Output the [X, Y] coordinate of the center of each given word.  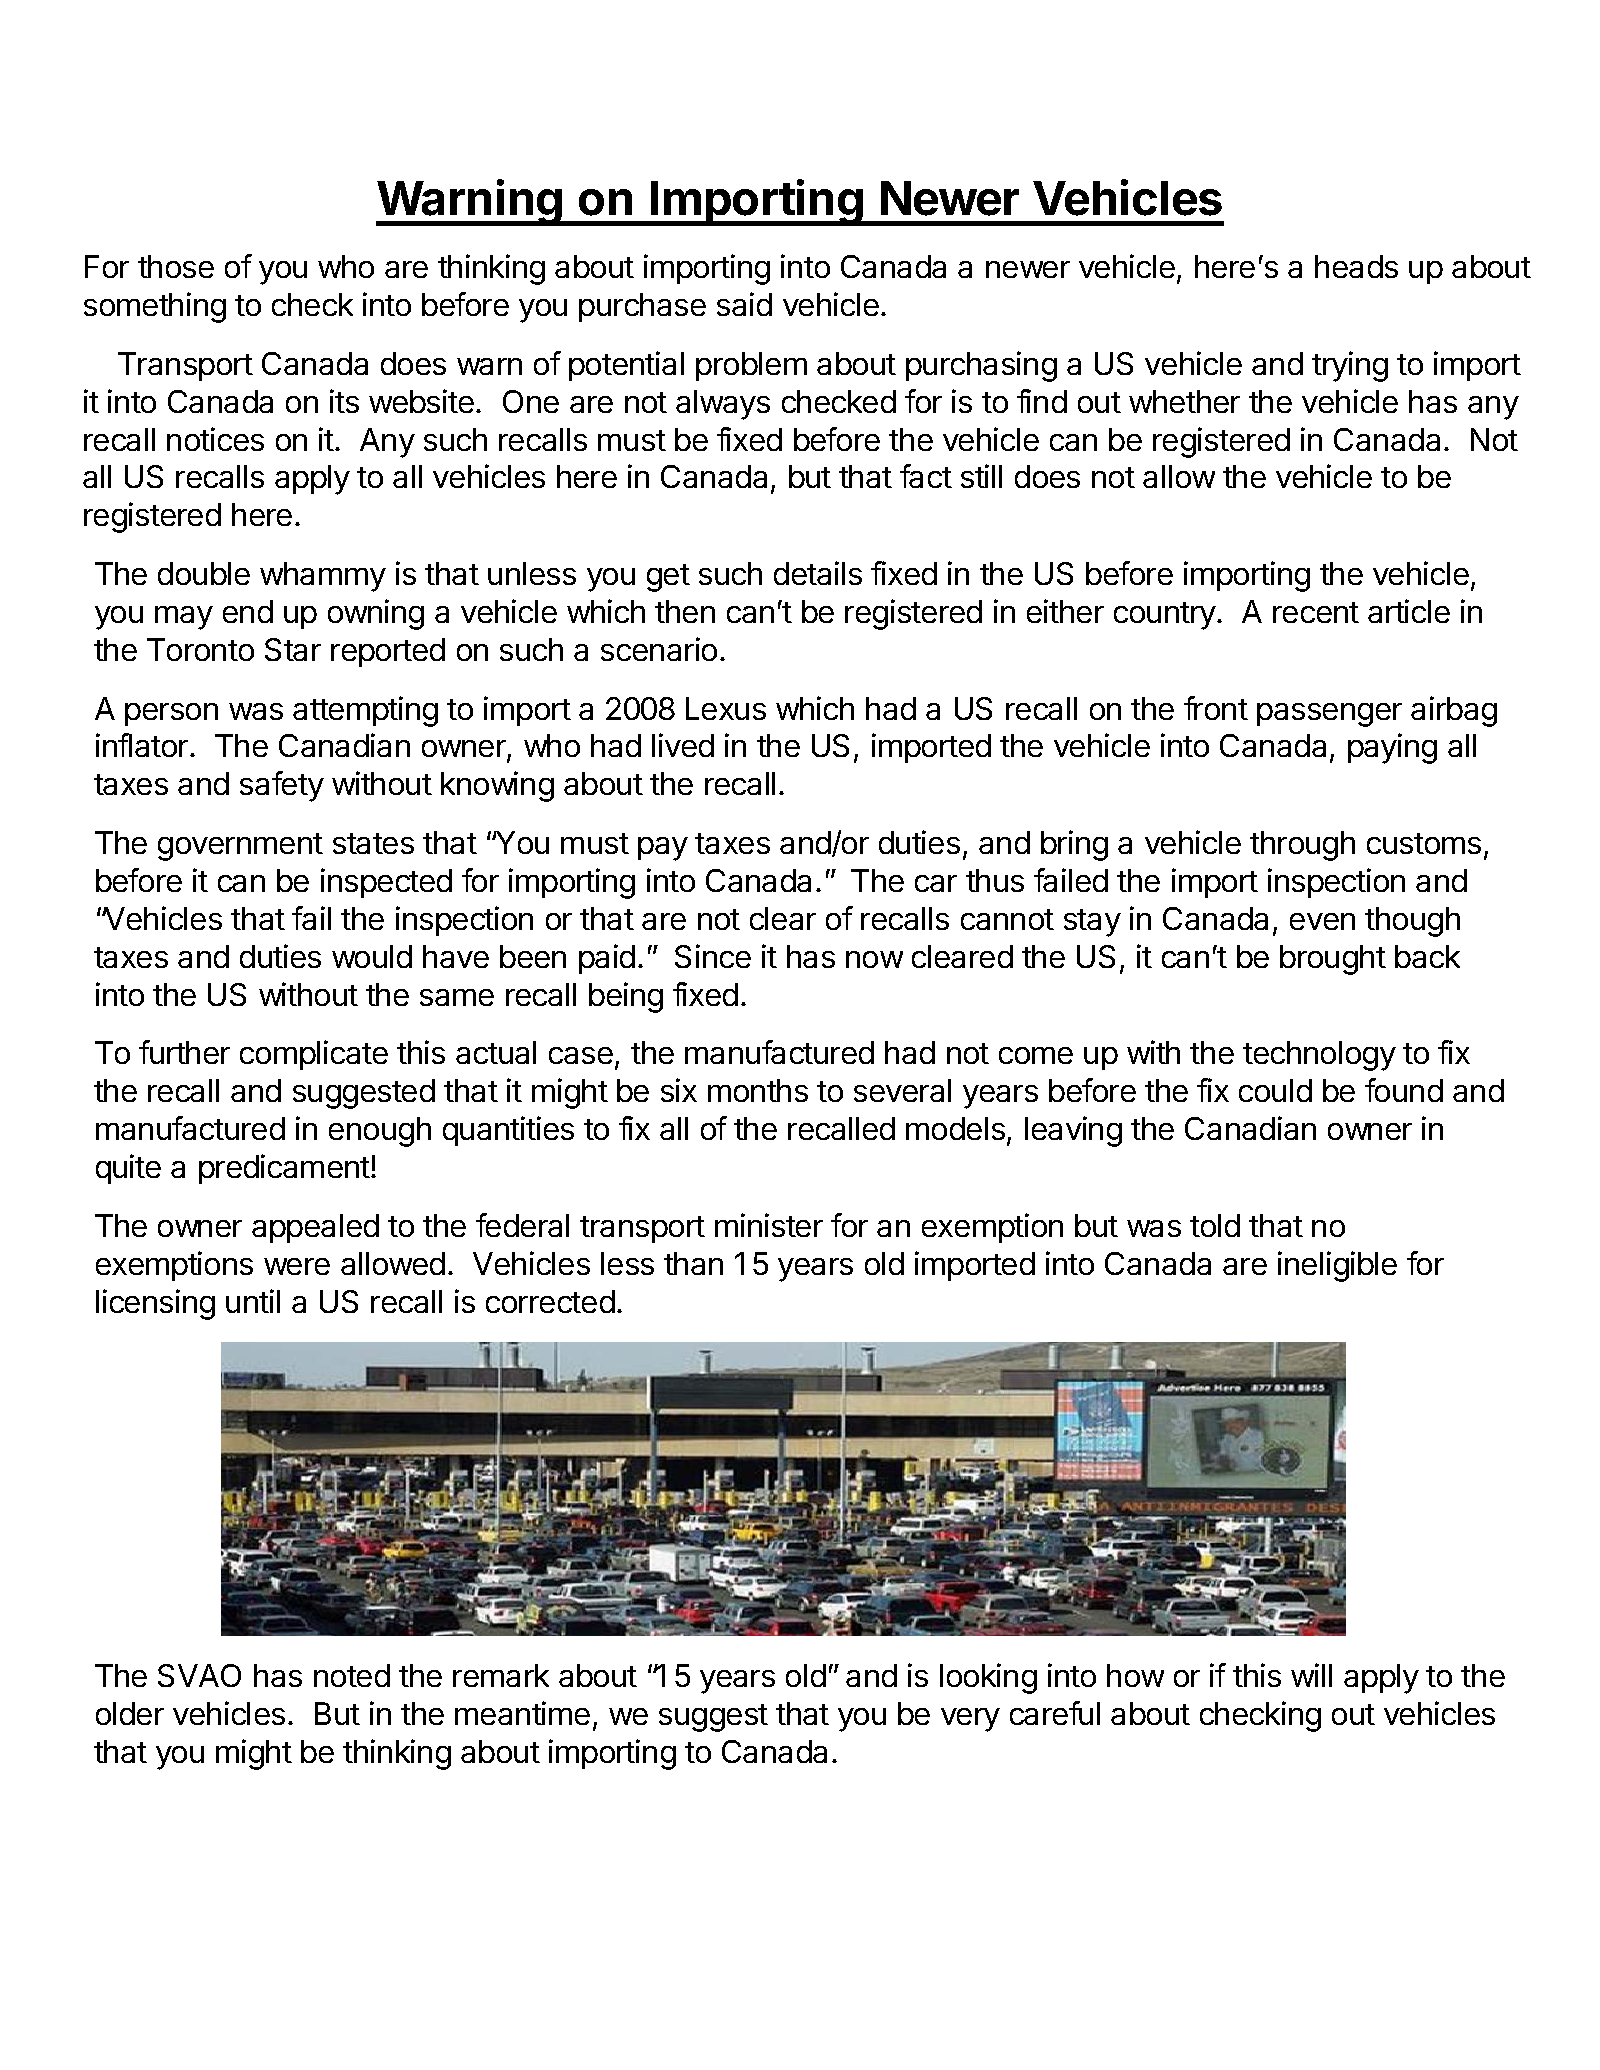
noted [352, 1675]
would [372, 956]
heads [1356, 266]
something [155, 307]
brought [1333, 960]
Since [713, 956]
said [744, 304]
